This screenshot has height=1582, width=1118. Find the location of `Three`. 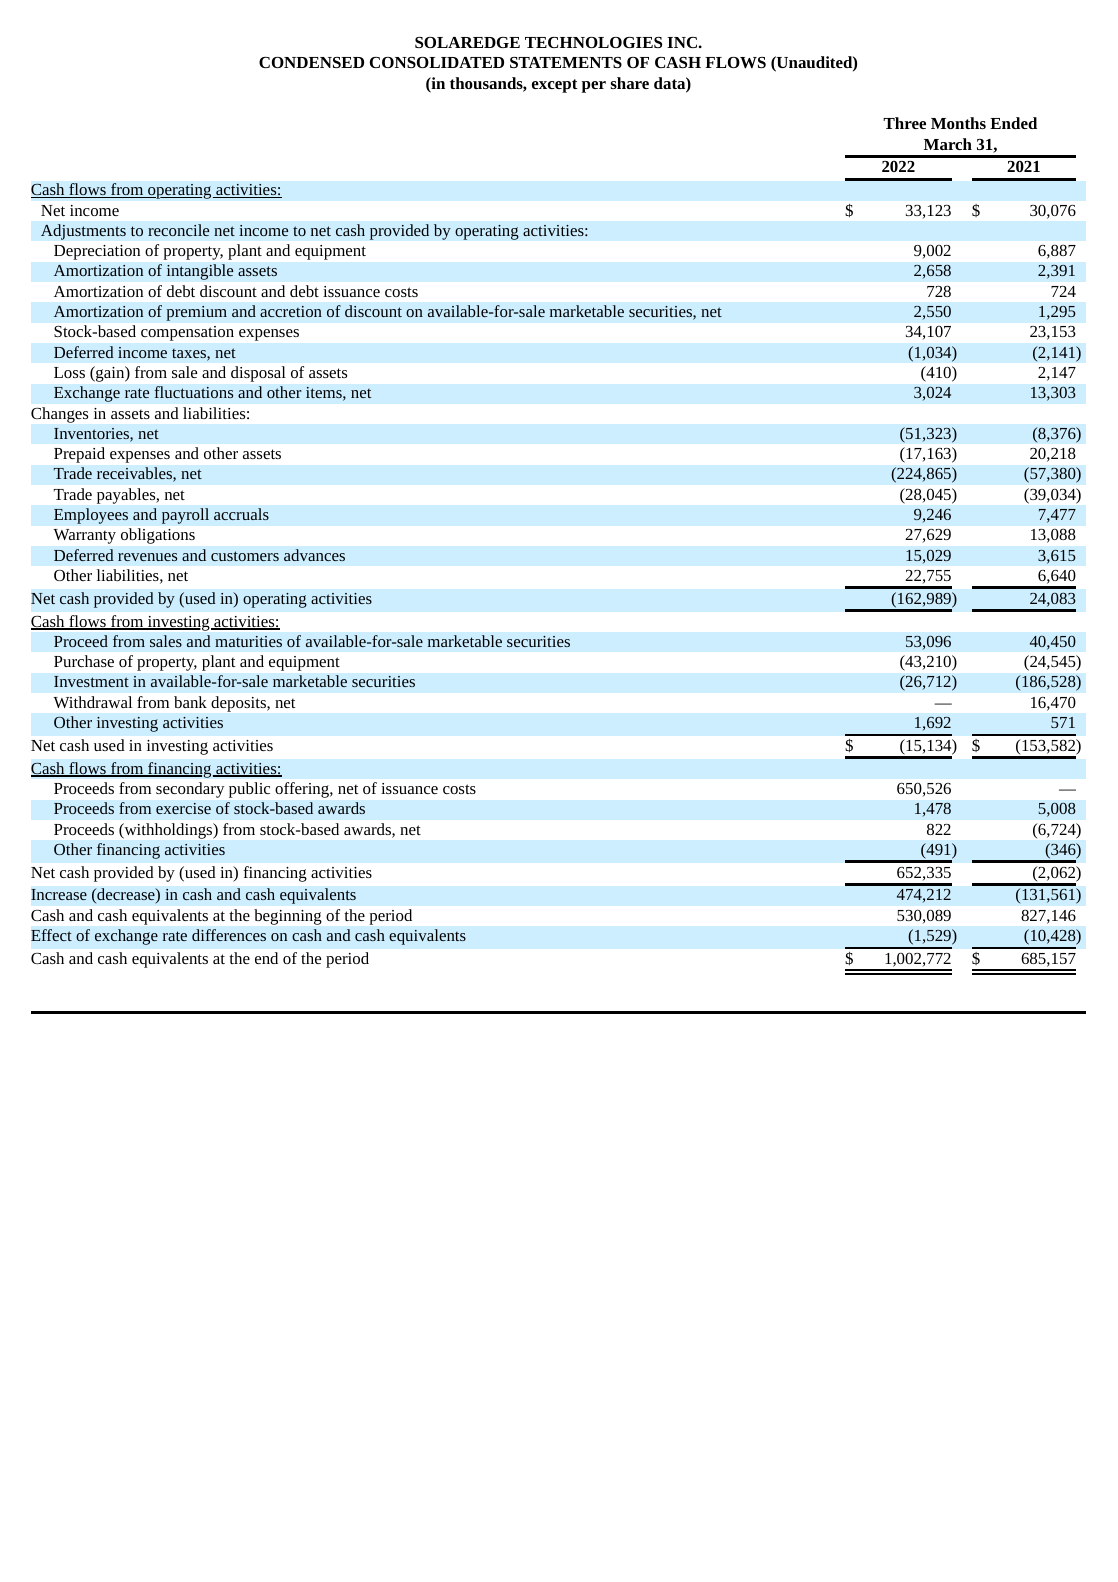

Three is located at coordinates (904, 123).
